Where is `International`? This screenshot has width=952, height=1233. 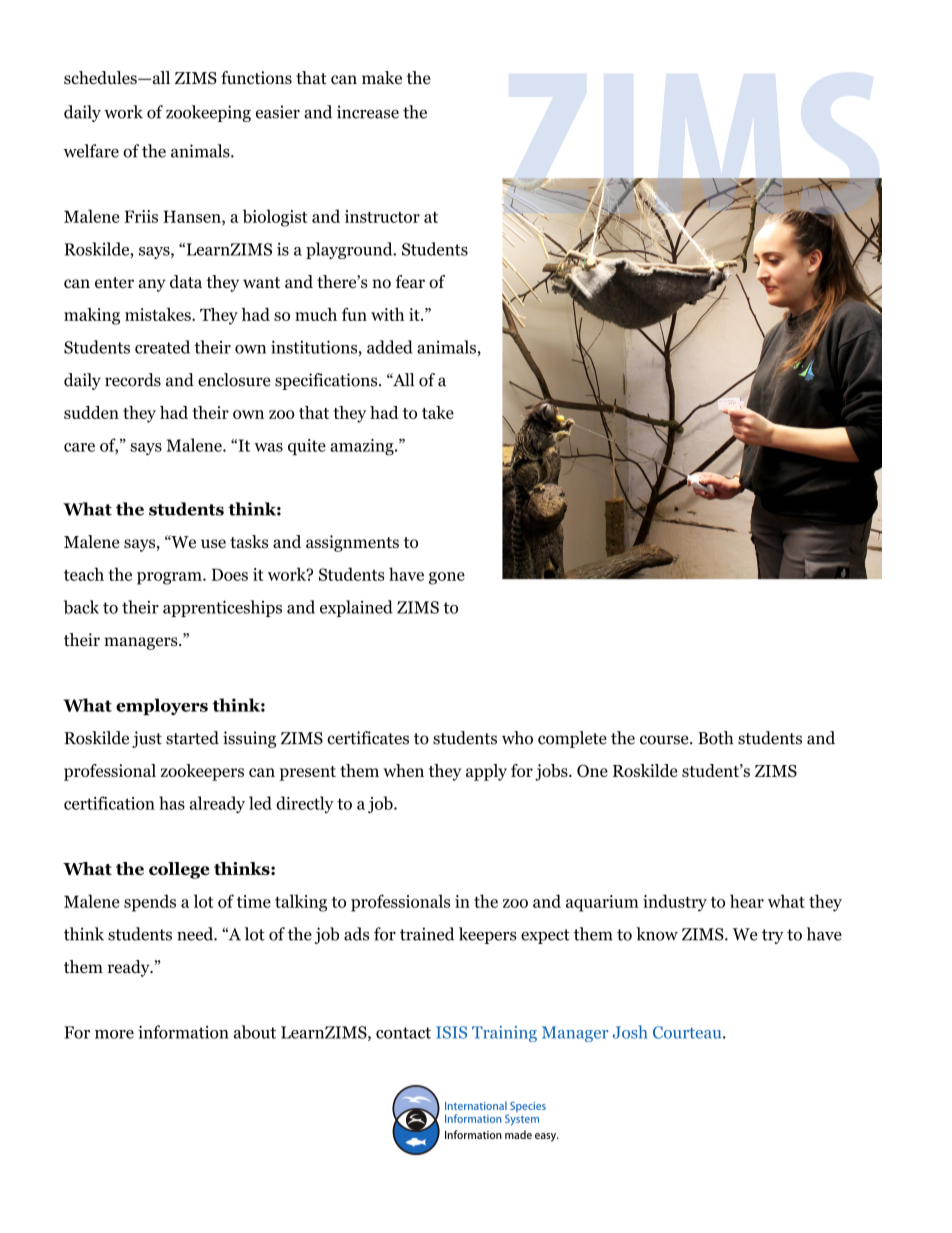
International is located at coordinates (476, 1105).
